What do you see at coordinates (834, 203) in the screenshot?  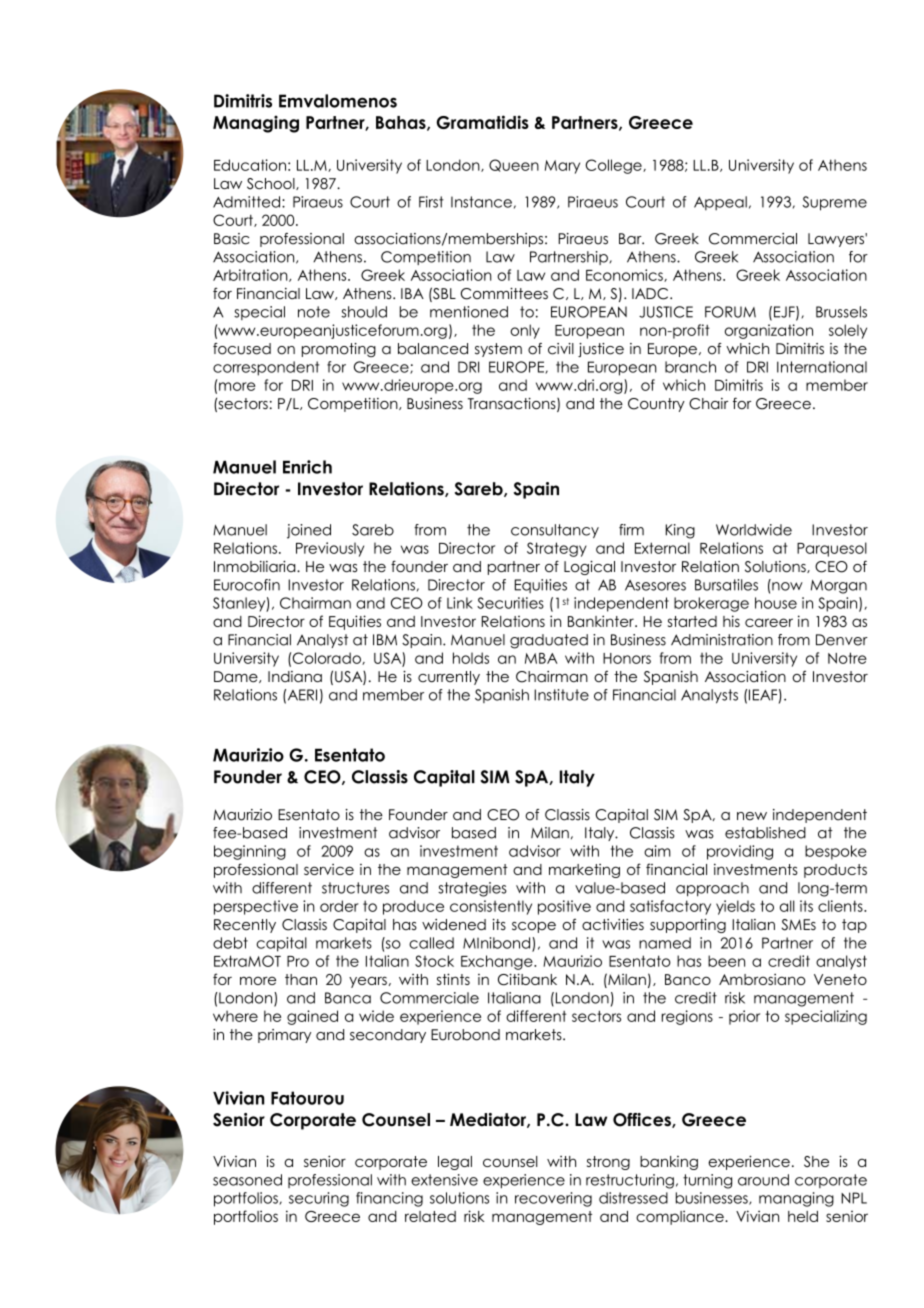 I see `Supreme` at bounding box center [834, 203].
